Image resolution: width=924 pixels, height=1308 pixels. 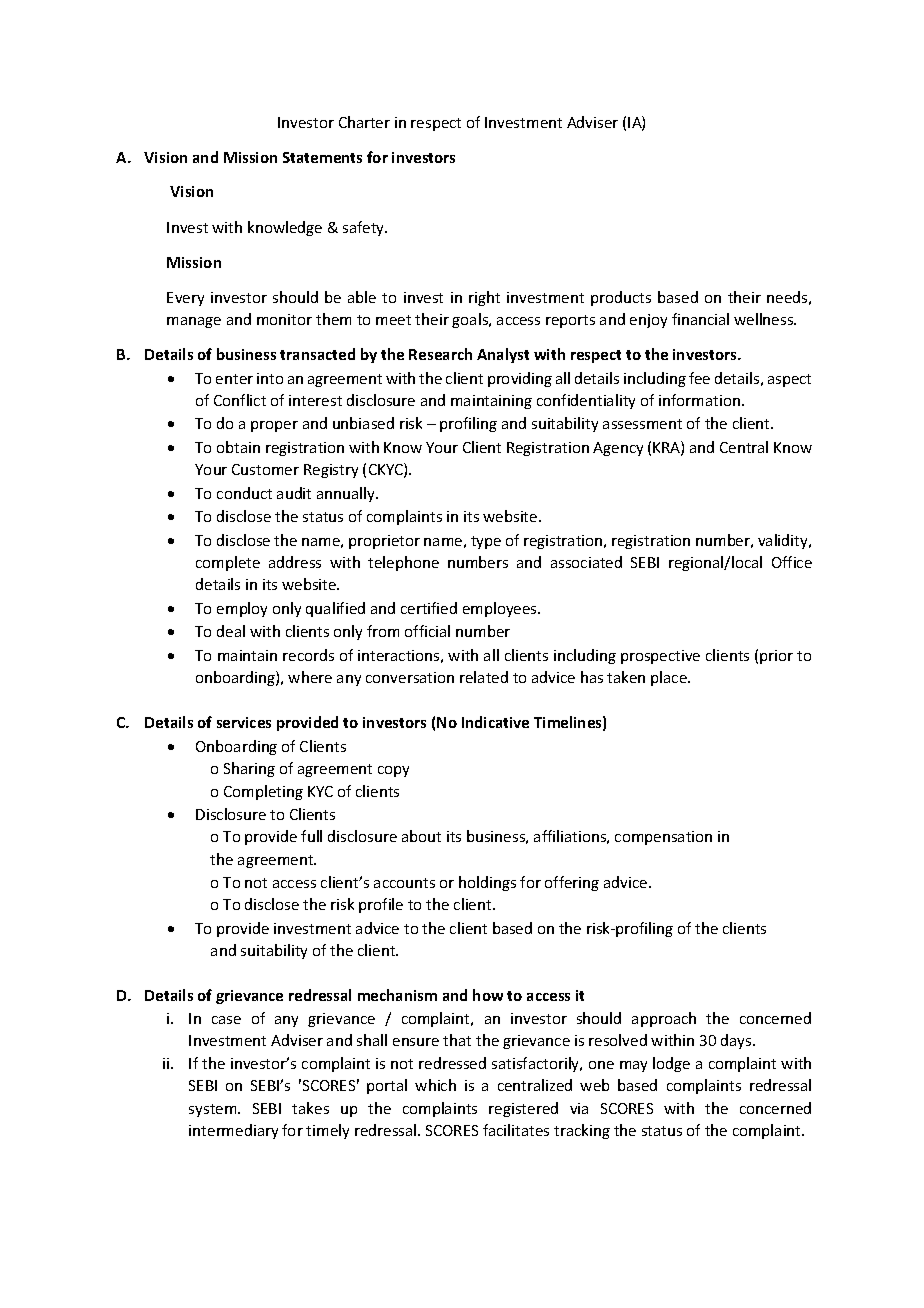 What do you see at coordinates (231, 631) in the screenshot?
I see `deal` at bounding box center [231, 631].
